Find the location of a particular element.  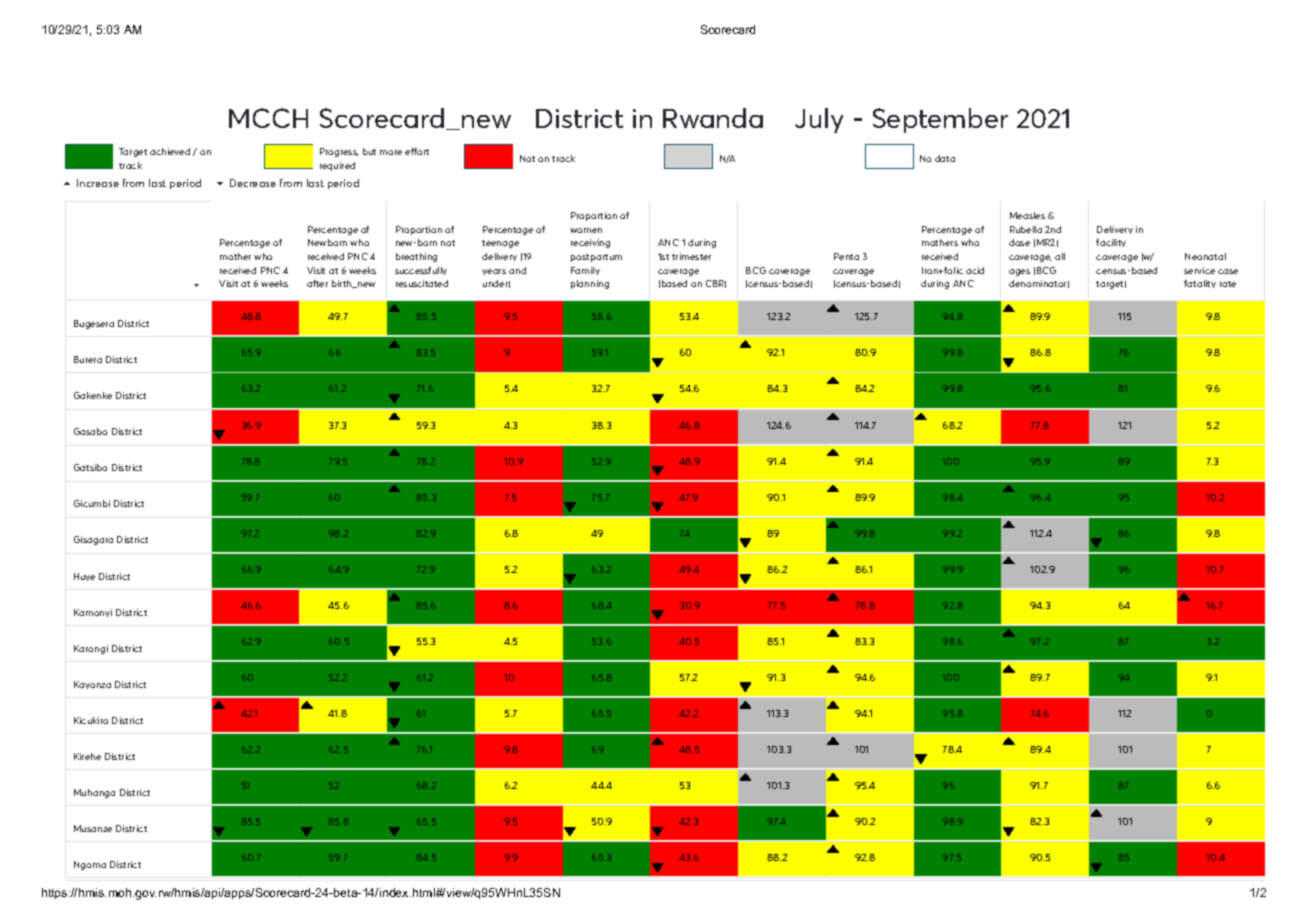

women is located at coordinates (586, 230).
